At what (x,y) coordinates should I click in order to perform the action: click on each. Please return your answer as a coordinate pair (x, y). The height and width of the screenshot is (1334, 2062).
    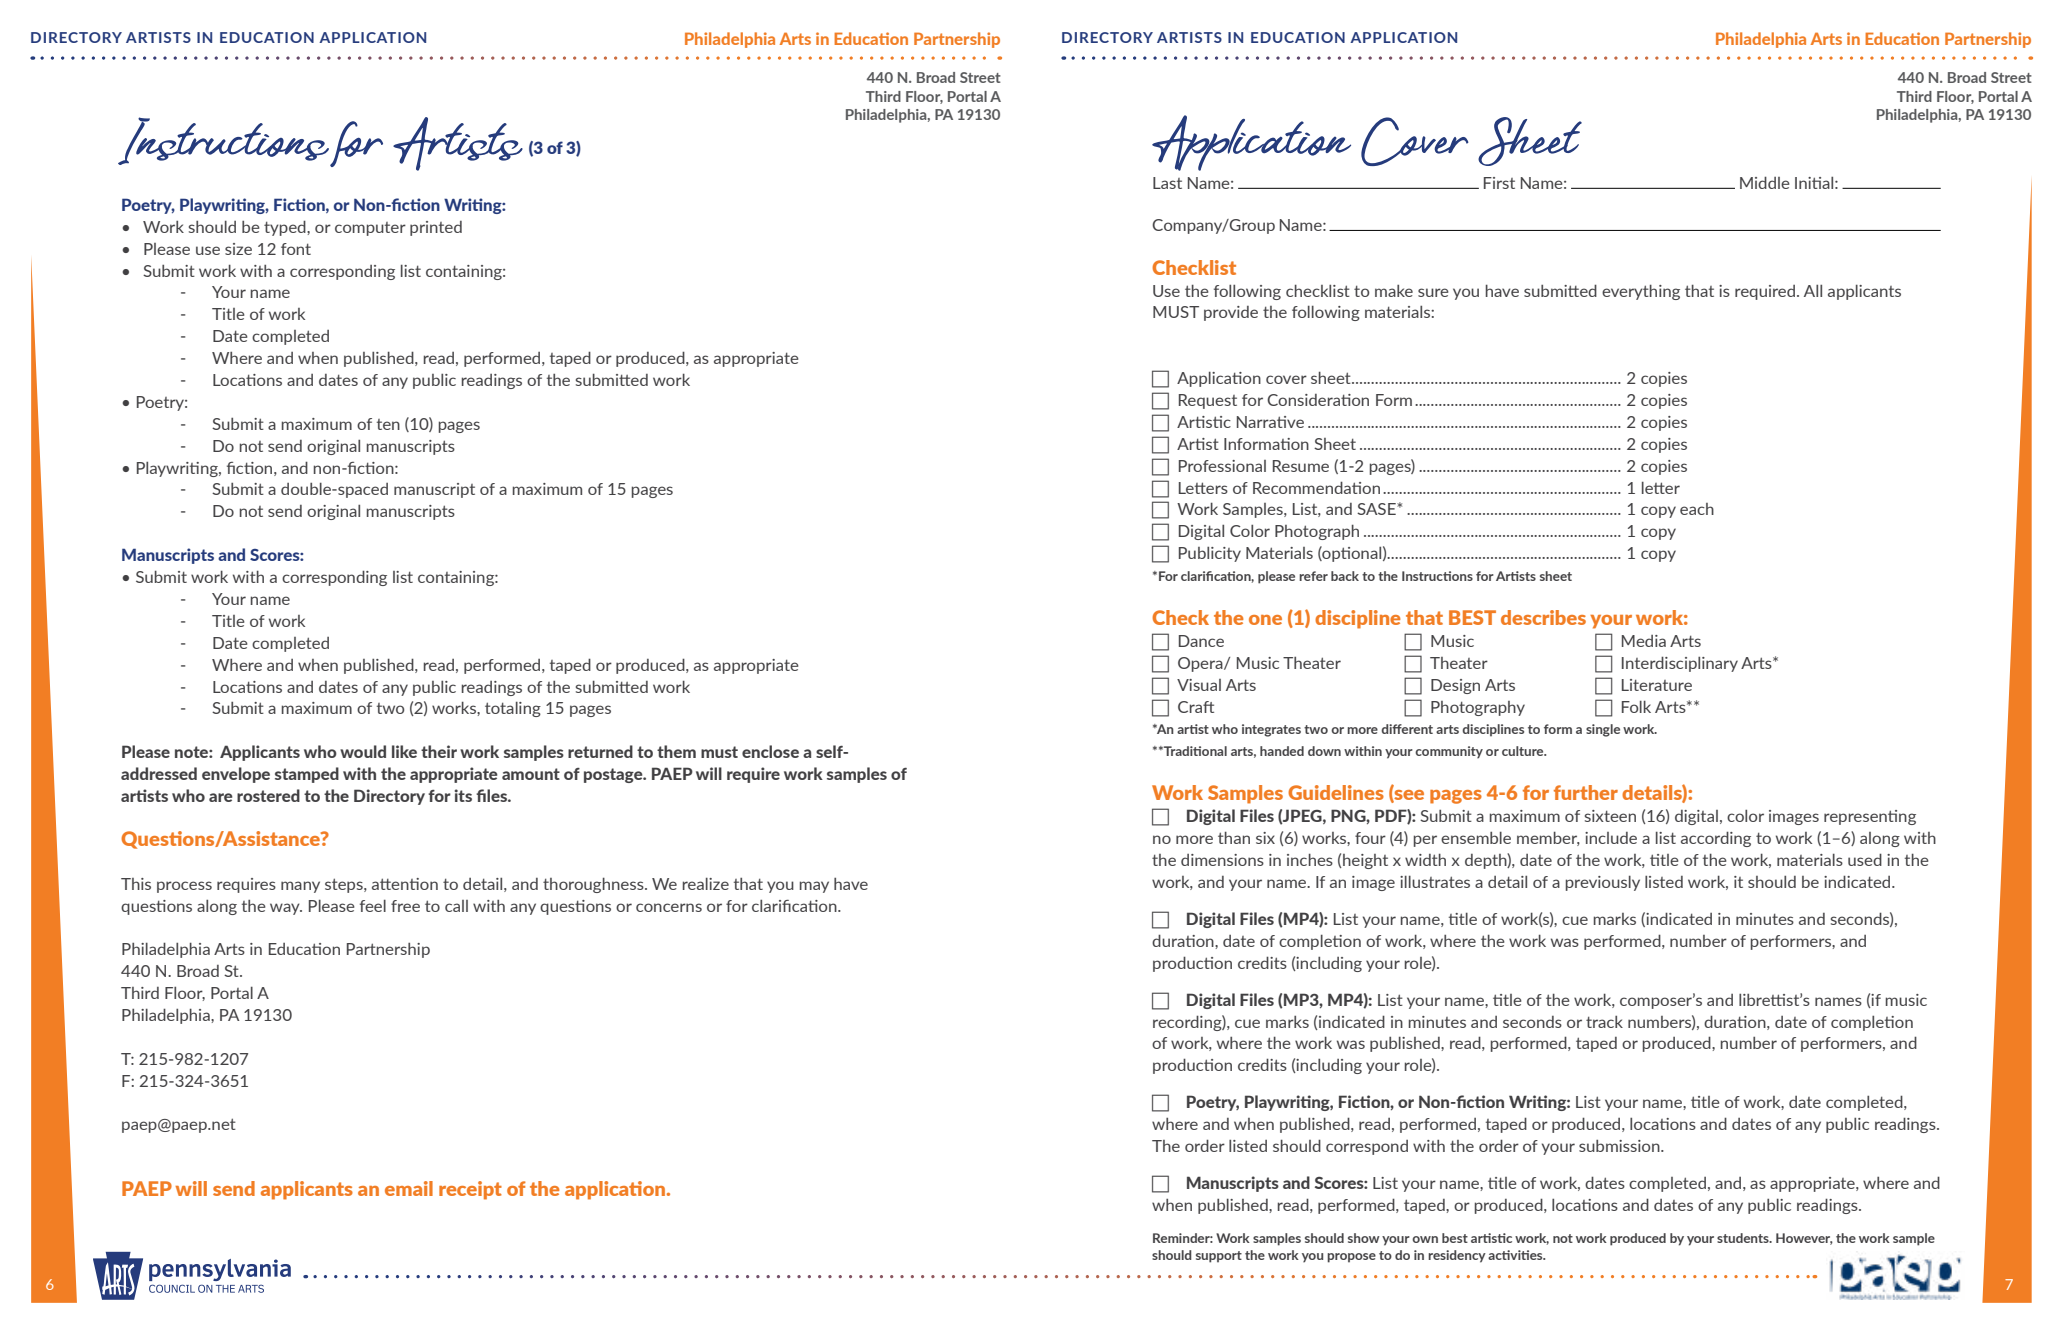
    Looking at the image, I should click on (1697, 509).
